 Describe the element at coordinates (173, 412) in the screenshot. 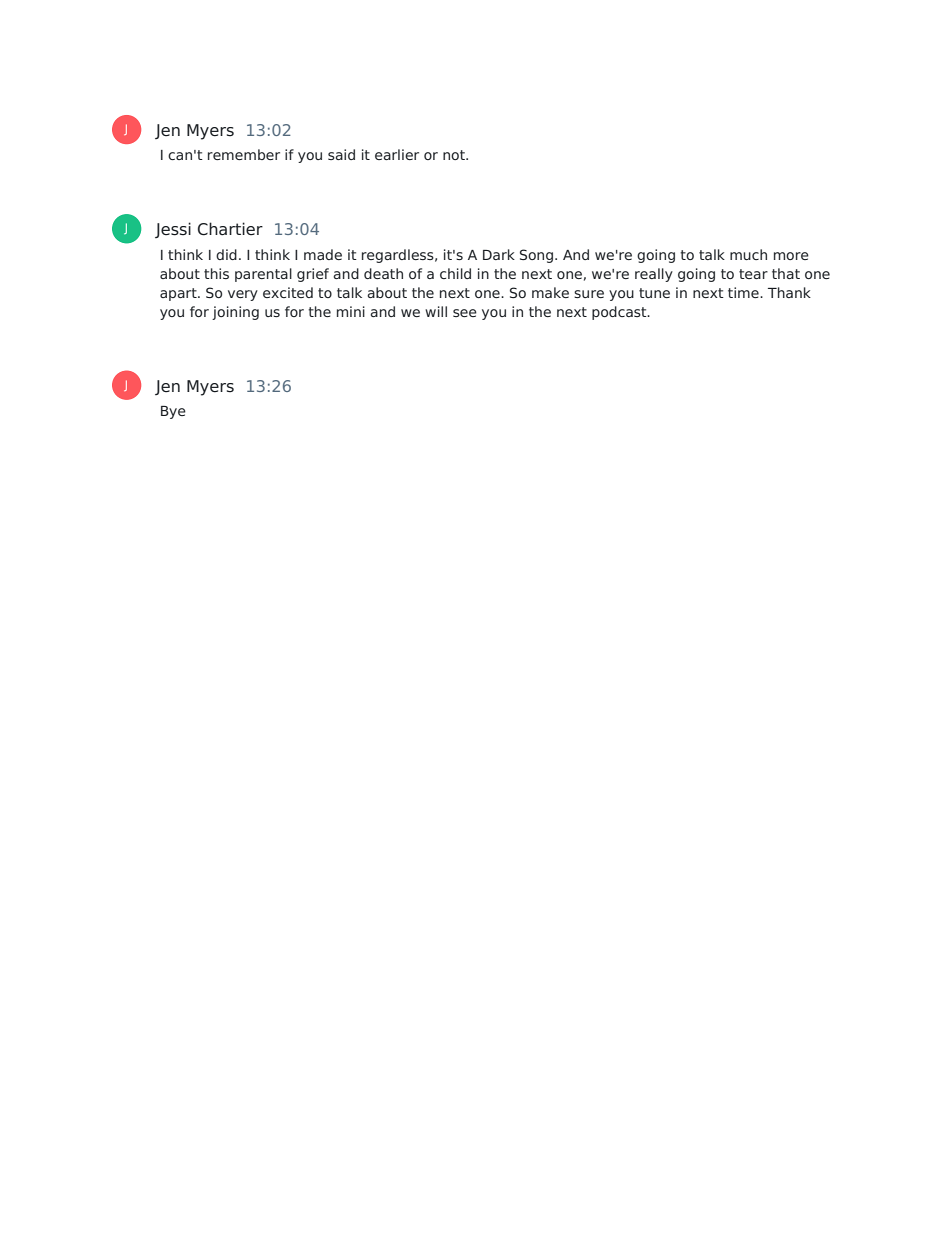

I see `Bye` at that location.
